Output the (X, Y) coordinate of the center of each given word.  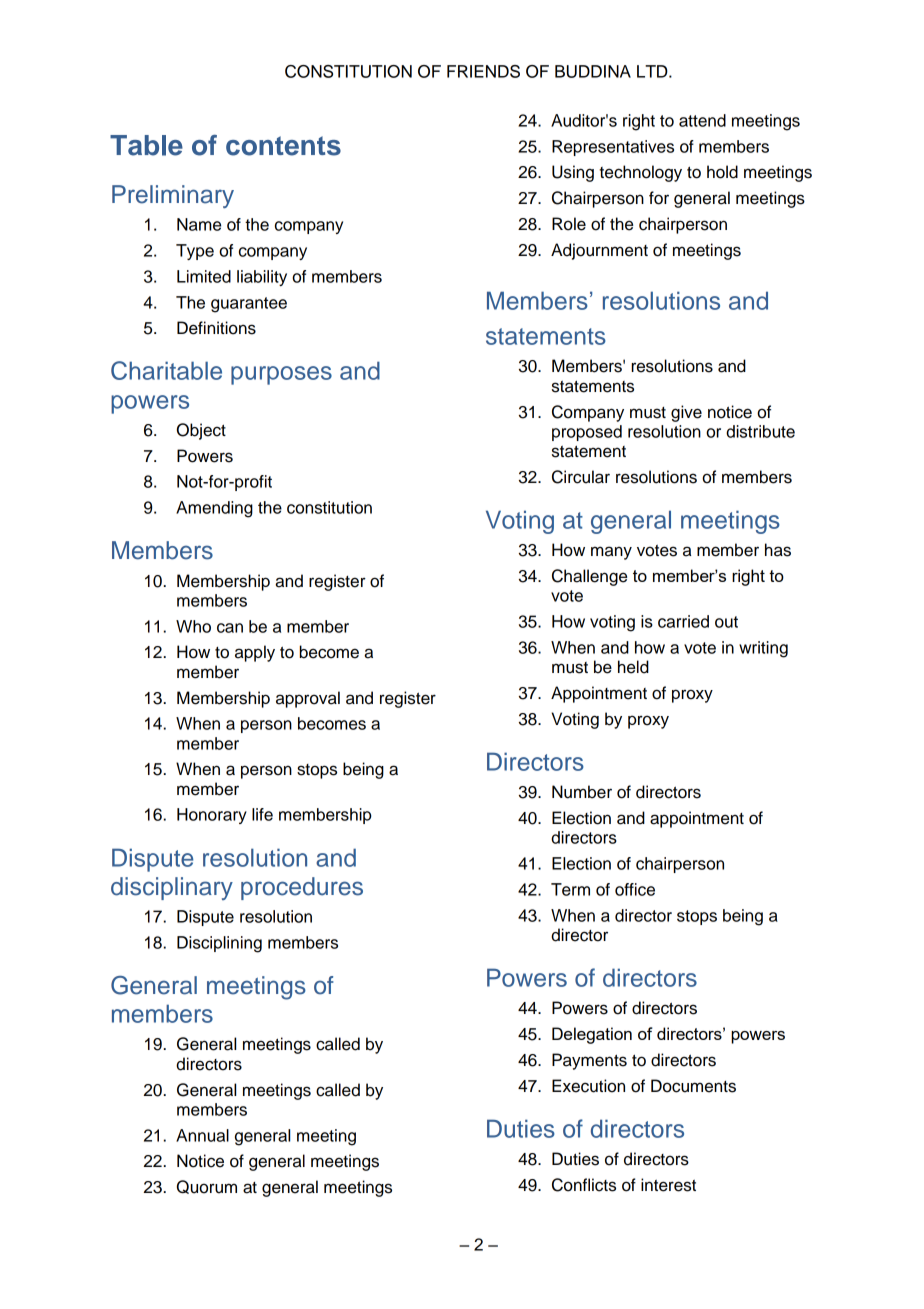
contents (283, 146)
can (230, 628)
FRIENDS (483, 71)
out (726, 622)
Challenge (589, 577)
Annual (202, 1135)
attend (702, 120)
